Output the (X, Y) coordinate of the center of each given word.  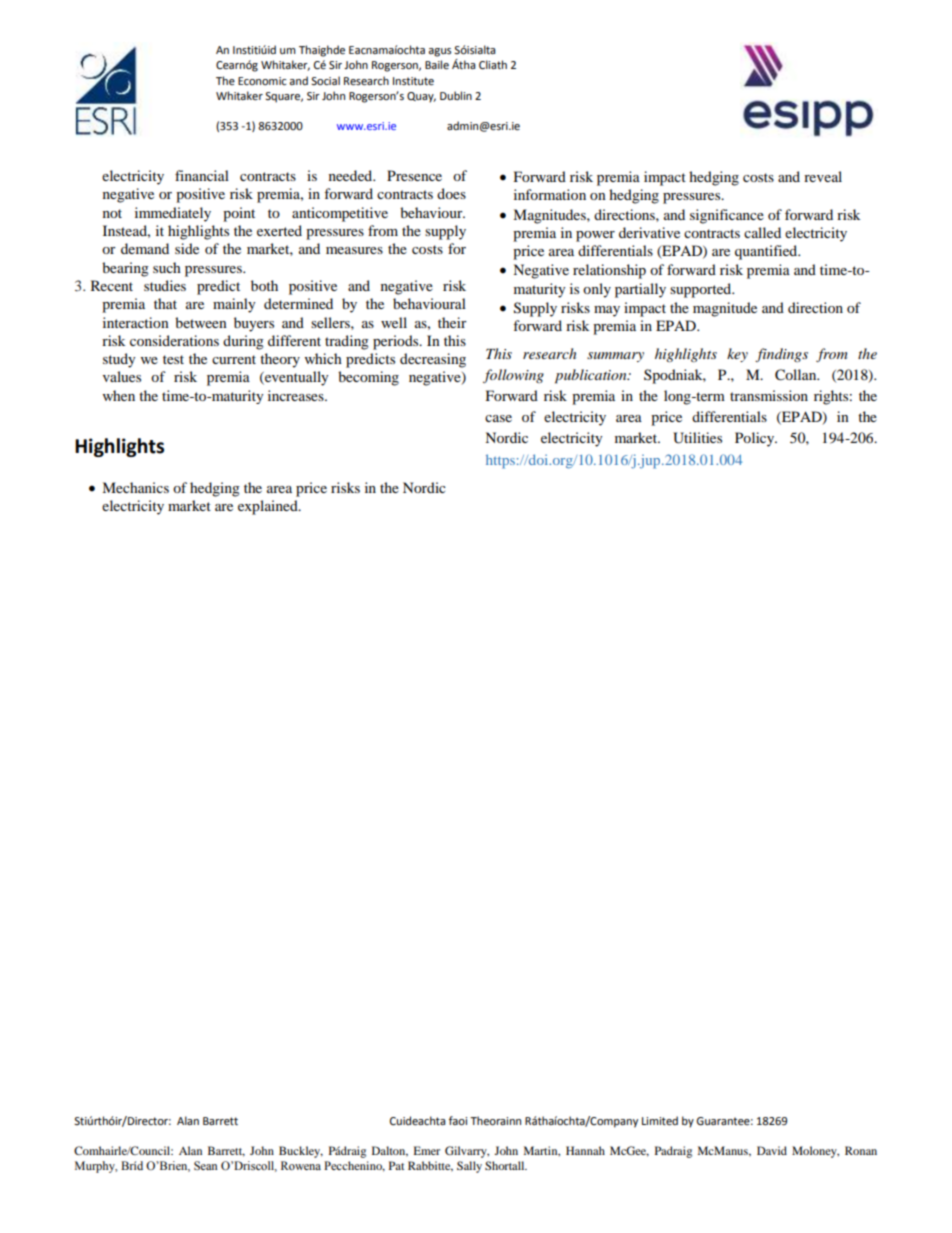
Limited (660, 1121)
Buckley (301, 1152)
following (513, 376)
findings (781, 355)
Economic (262, 81)
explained (269, 507)
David (772, 1150)
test (173, 359)
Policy (756, 439)
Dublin (456, 95)
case (498, 418)
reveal (823, 176)
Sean (205, 1166)
